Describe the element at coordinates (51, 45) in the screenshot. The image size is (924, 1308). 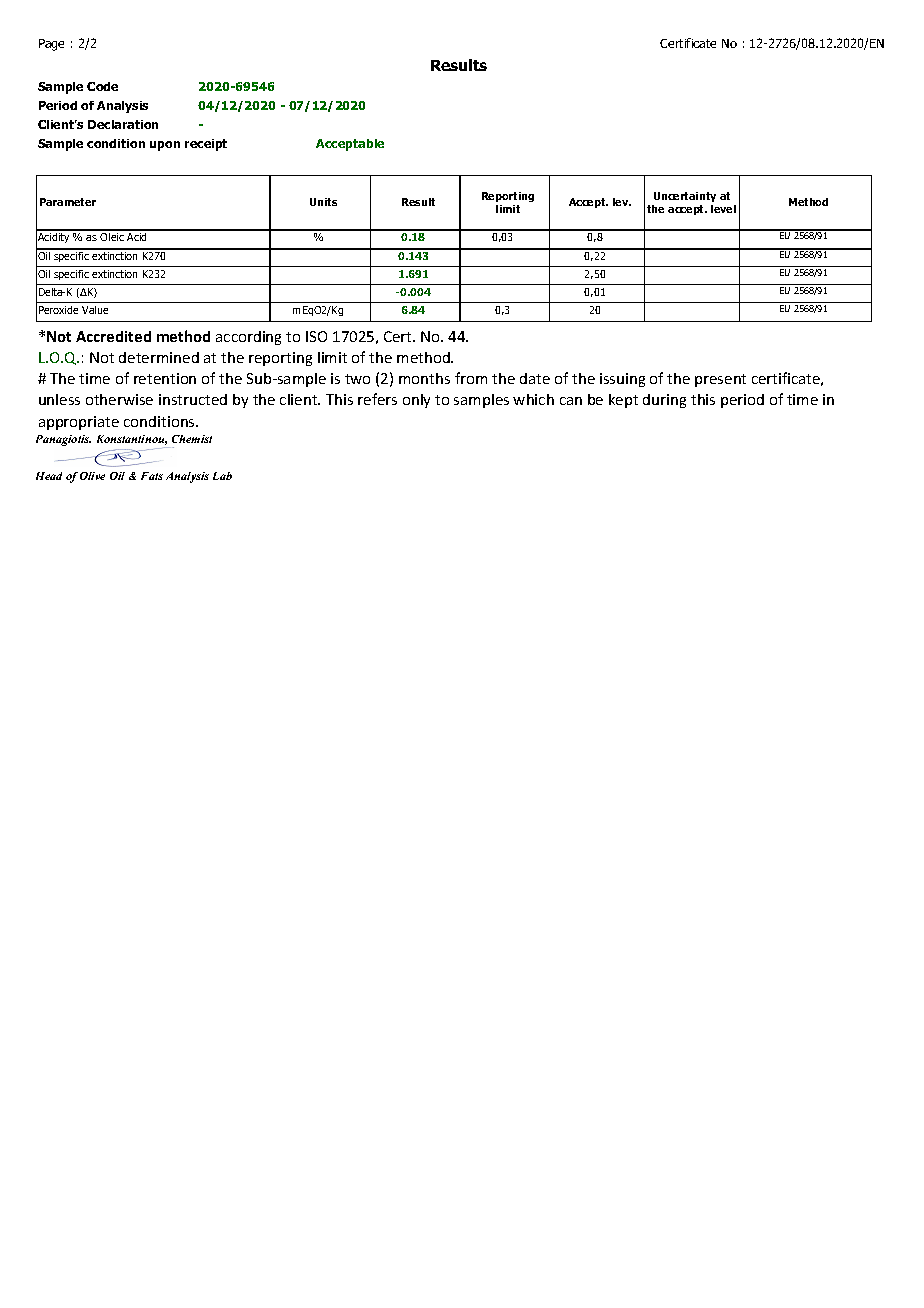
I see `Page` at that location.
